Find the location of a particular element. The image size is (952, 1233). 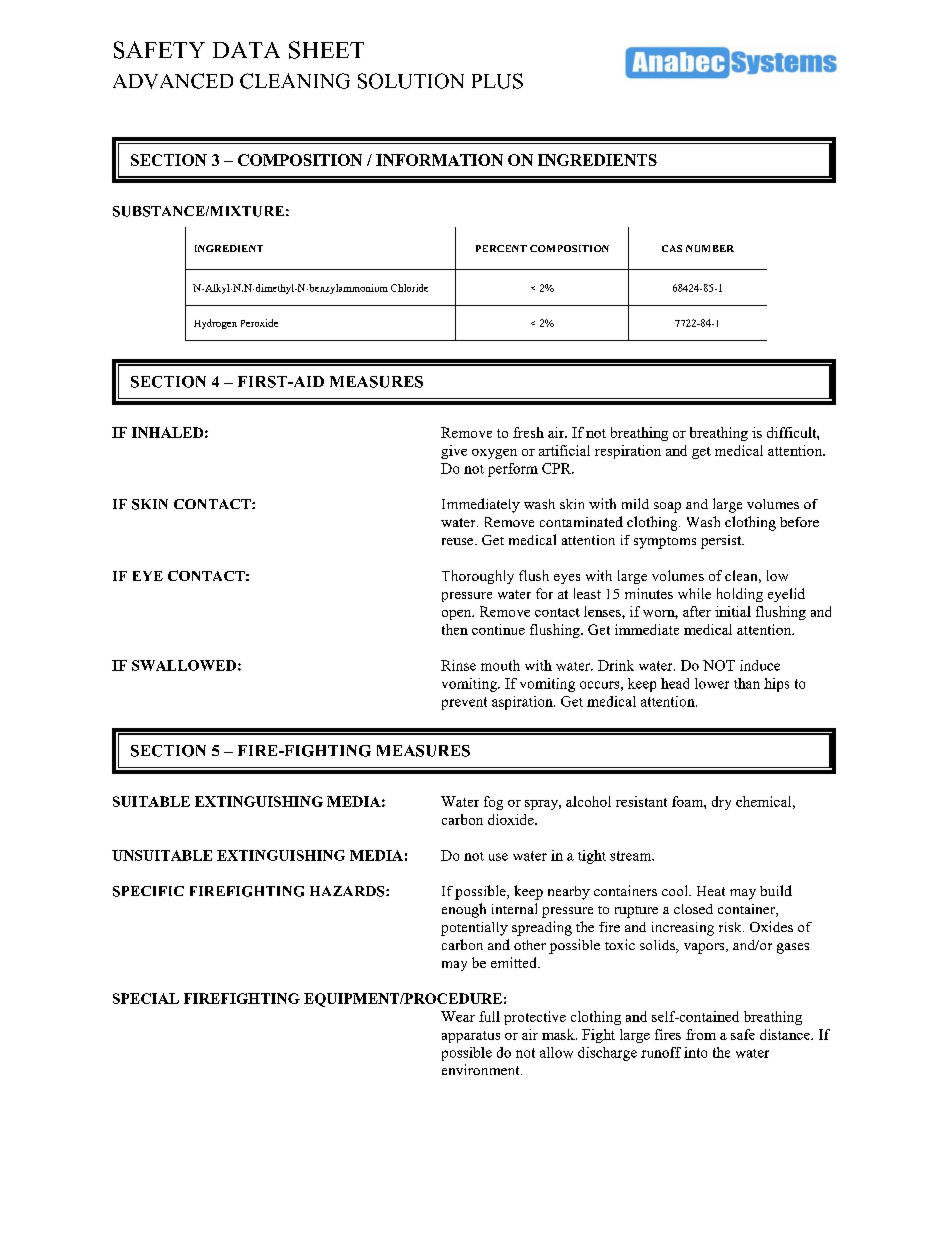

apparatus is located at coordinates (471, 1037).
